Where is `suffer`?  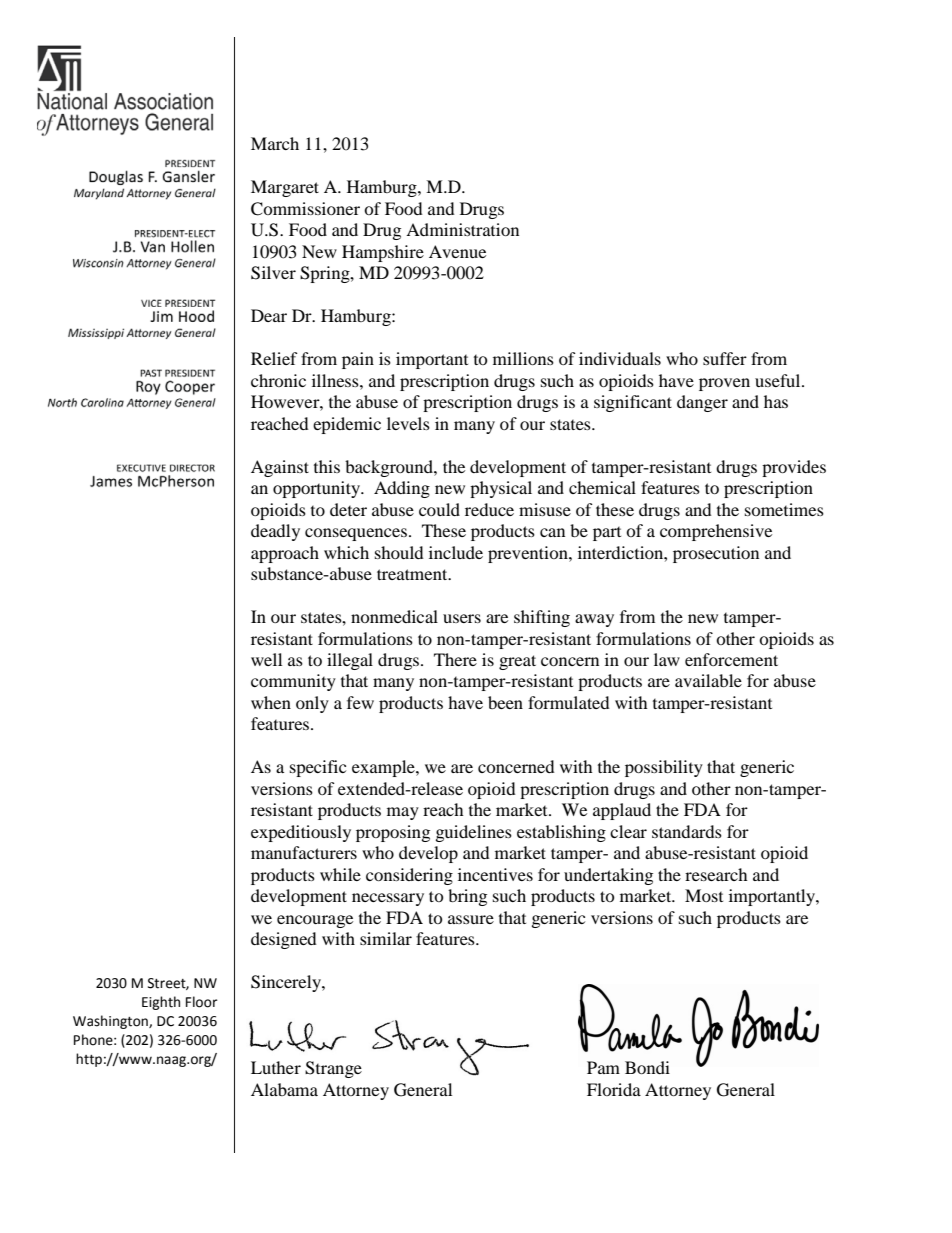 suffer is located at coordinates (725, 358).
